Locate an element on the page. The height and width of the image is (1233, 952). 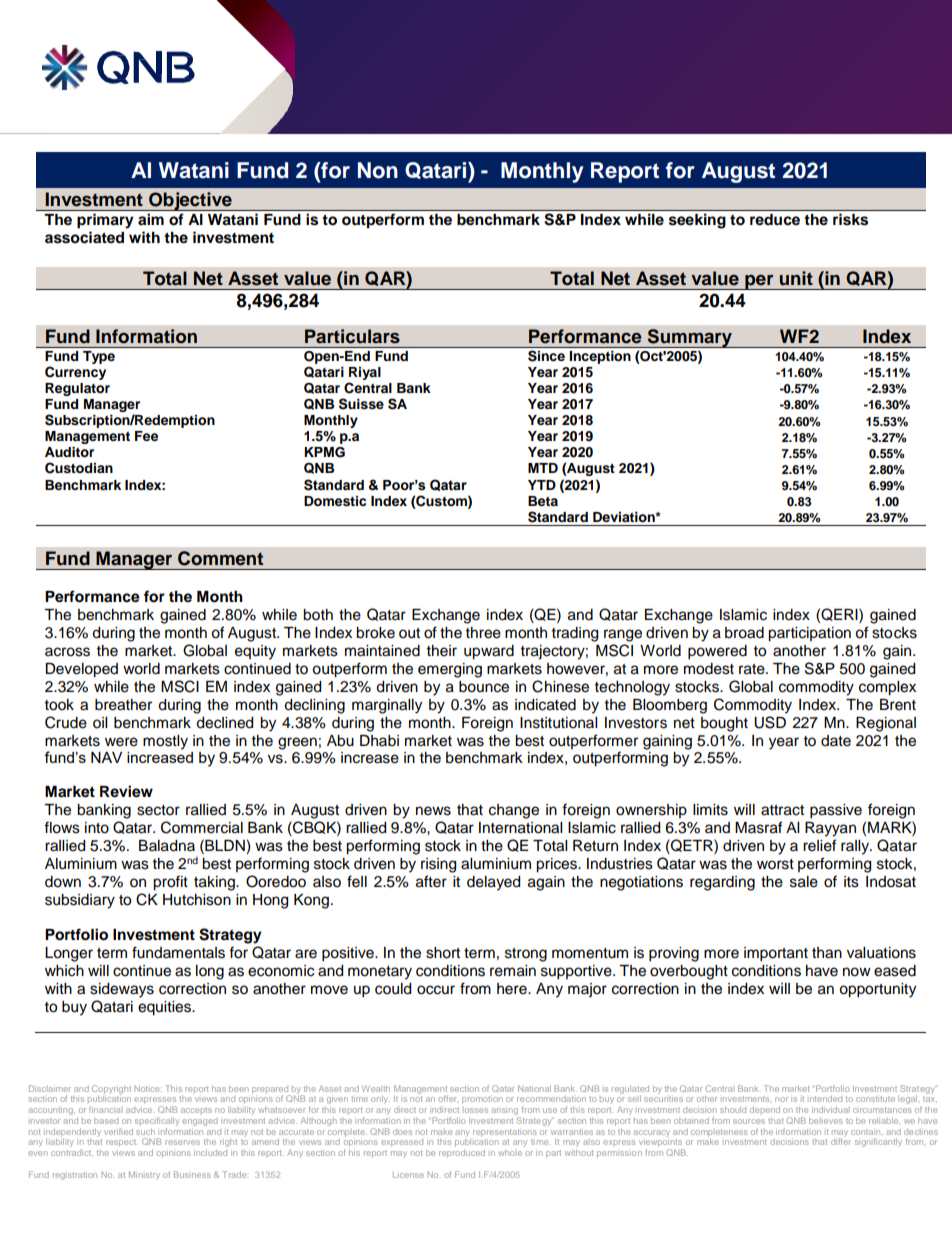
bounce is located at coordinates (484, 687).
